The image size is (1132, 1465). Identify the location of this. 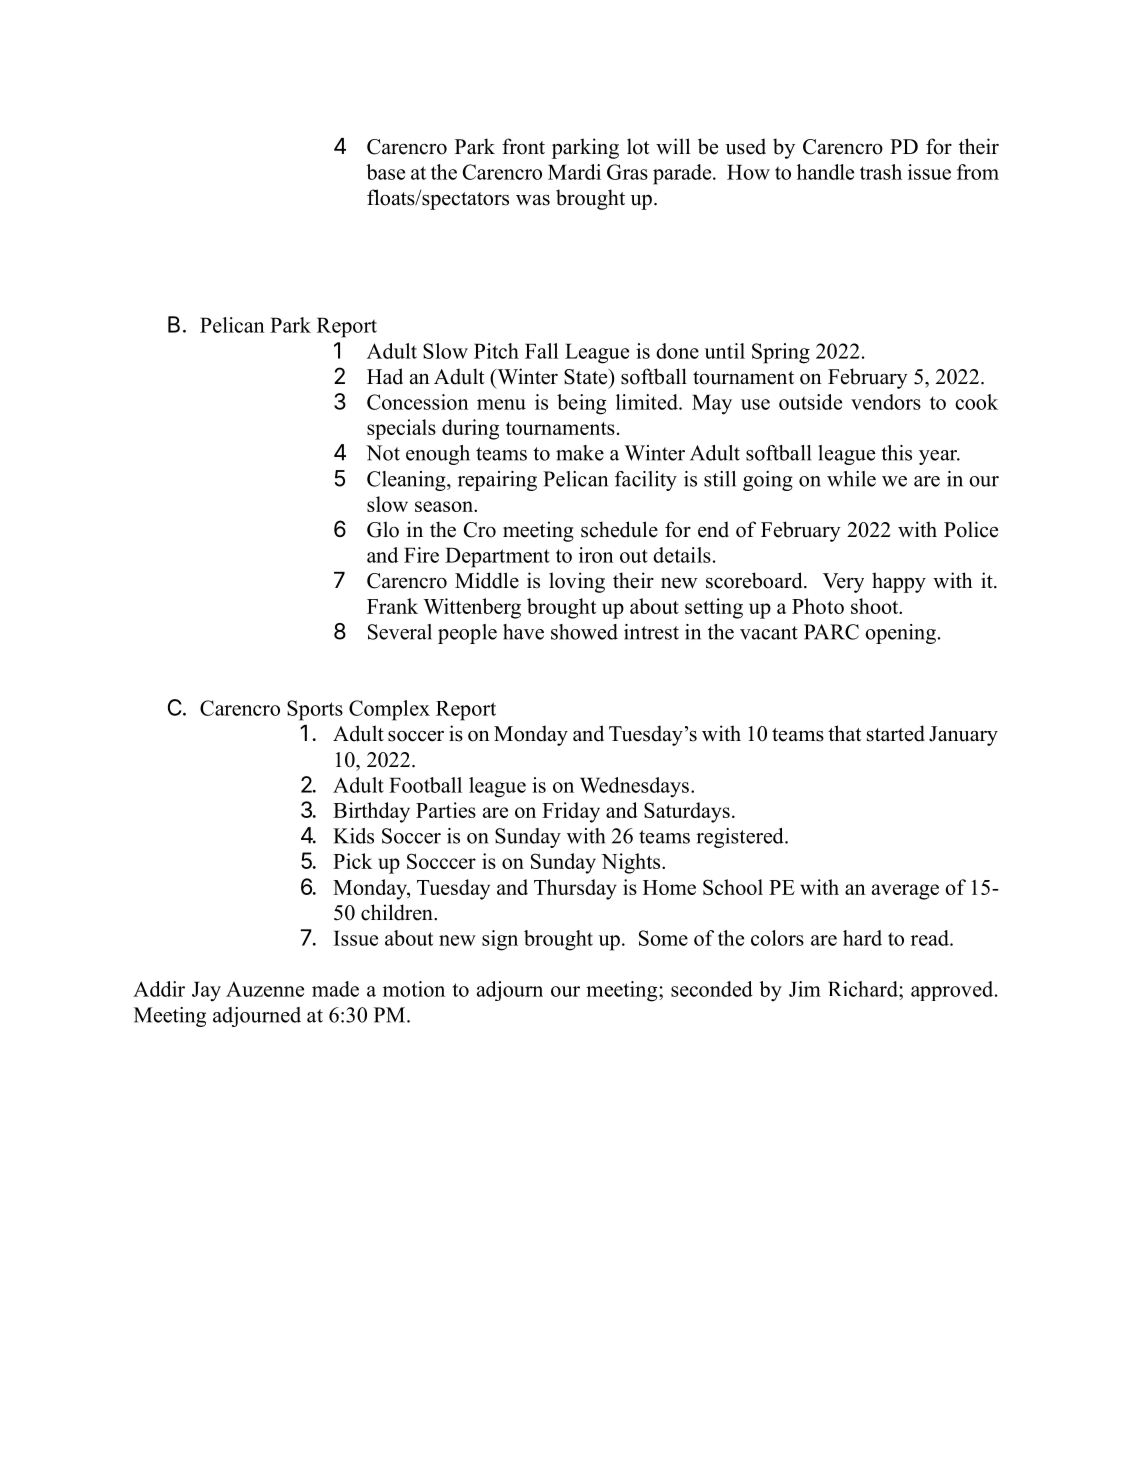
(896, 453).
